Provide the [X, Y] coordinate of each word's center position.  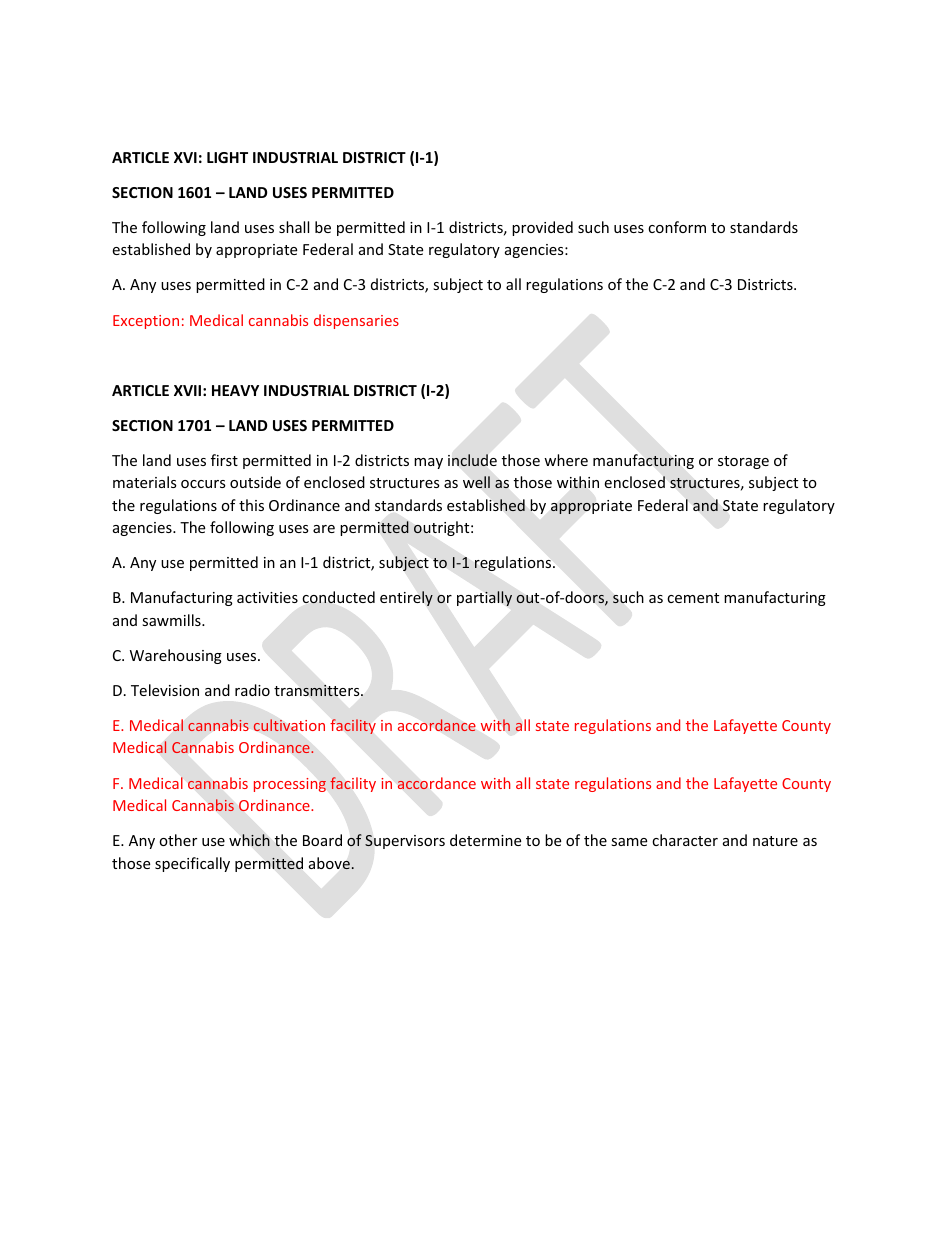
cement [693, 598]
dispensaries [356, 321]
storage [743, 462]
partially [484, 598]
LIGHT [227, 157]
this [251, 505]
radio [252, 690]
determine [485, 840]
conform [677, 227]
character [685, 840]
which [249, 840]
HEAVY [235, 390]
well [476, 482]
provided [542, 228]
